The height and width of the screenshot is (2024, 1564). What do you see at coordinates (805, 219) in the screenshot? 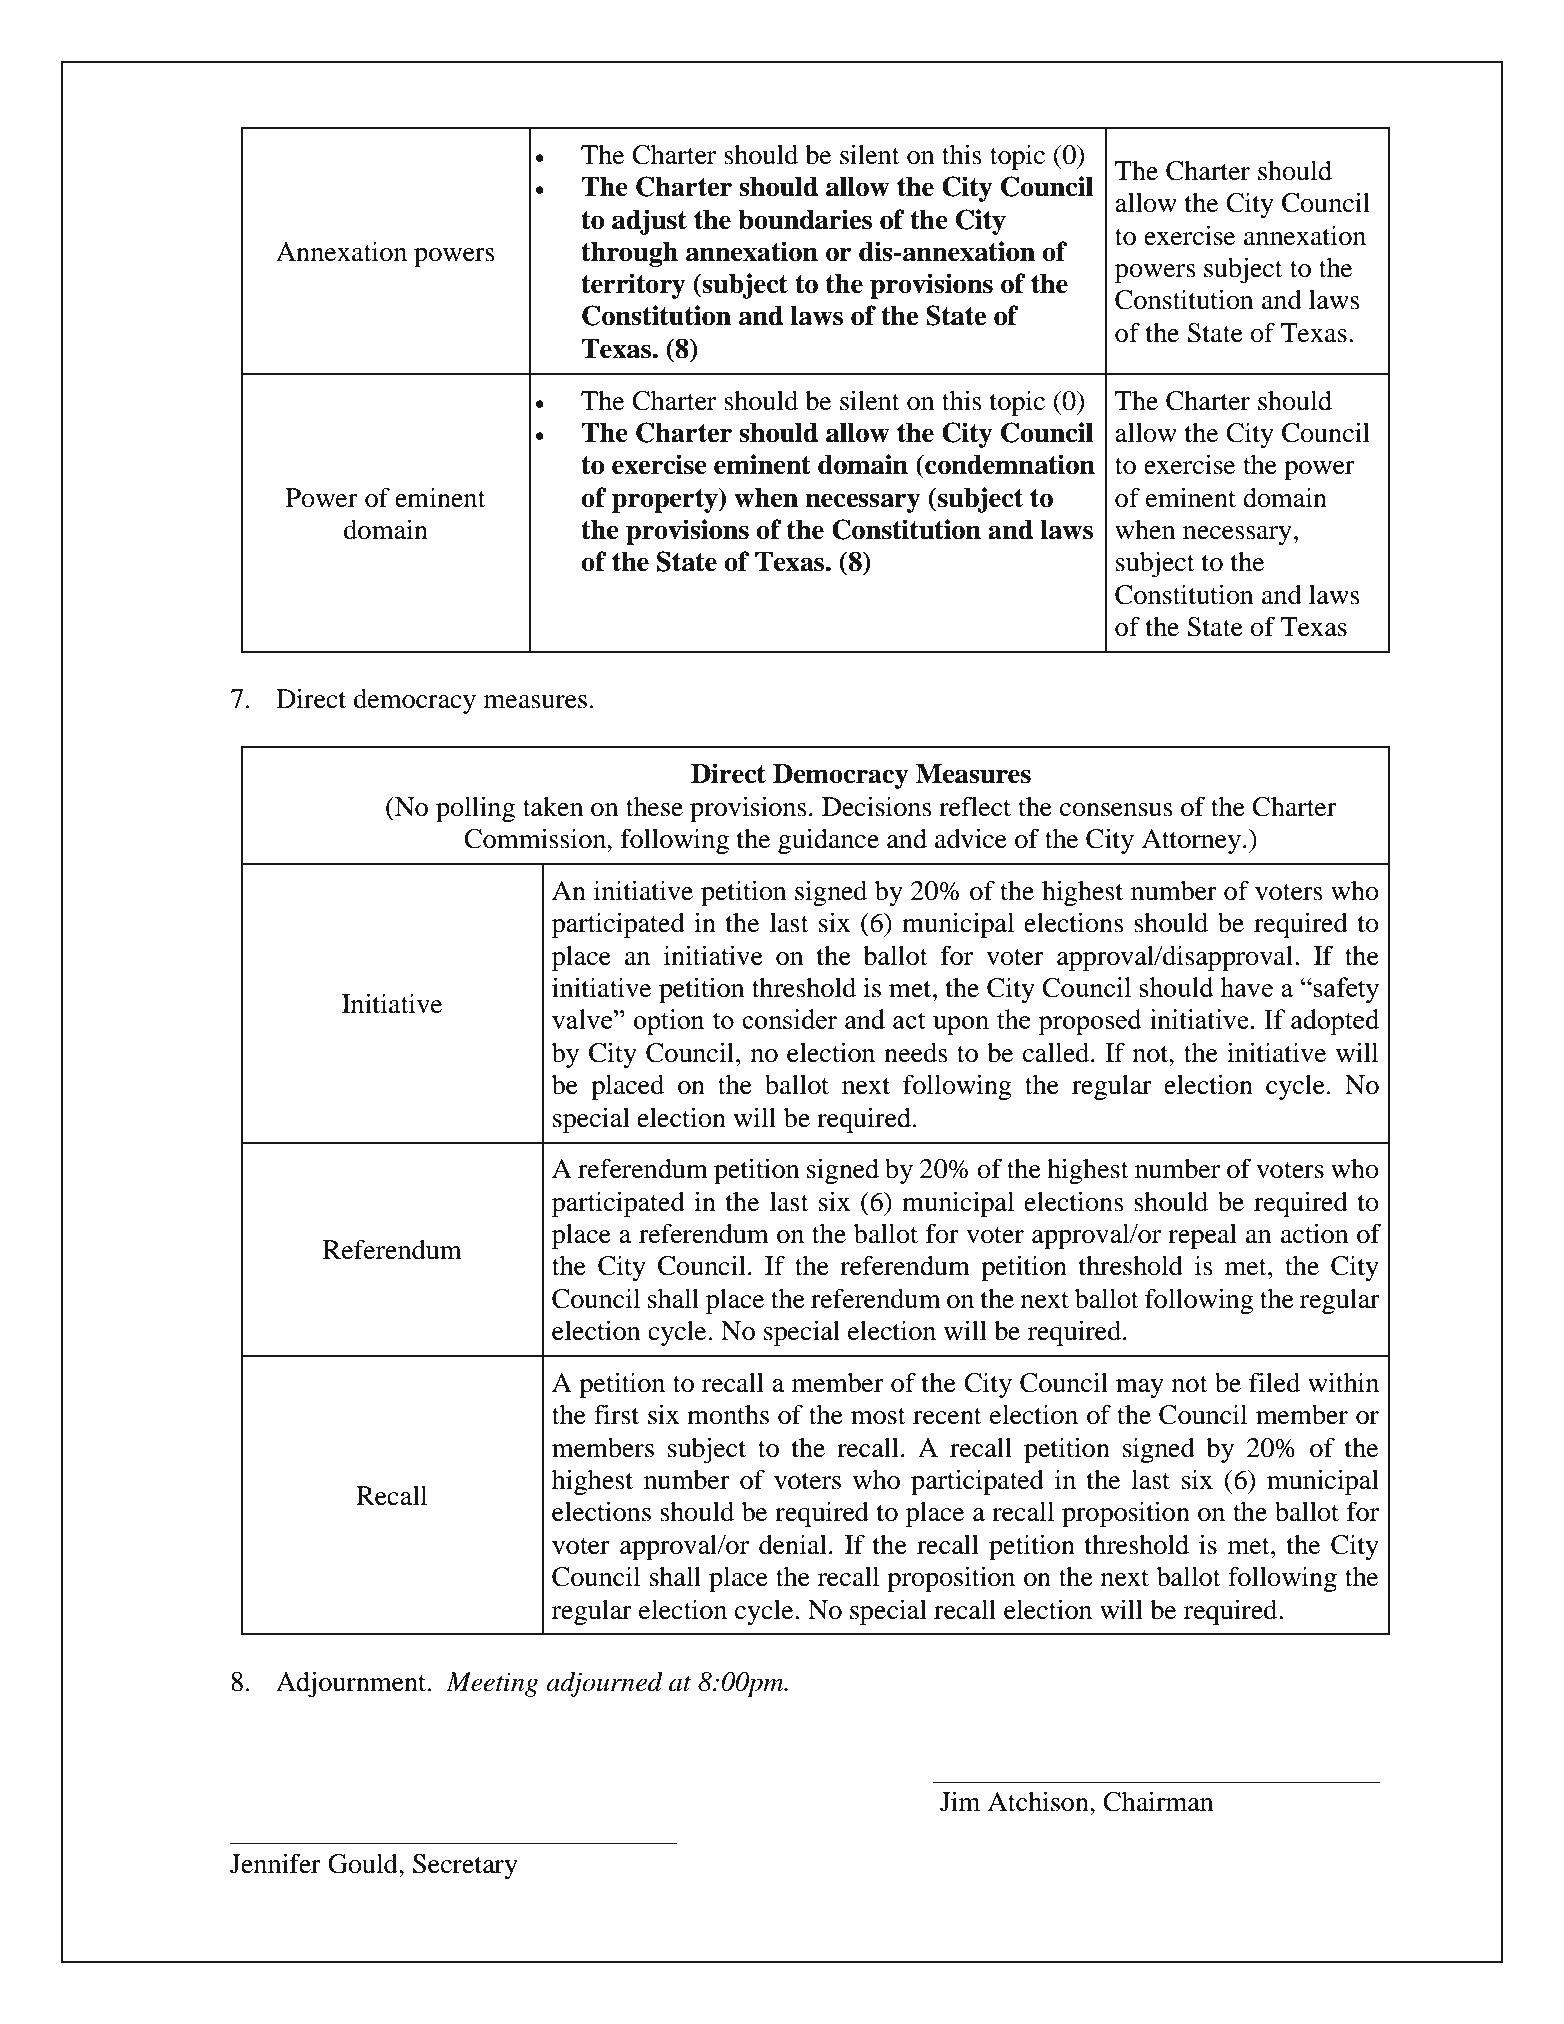
I see `boundaries` at bounding box center [805, 219].
